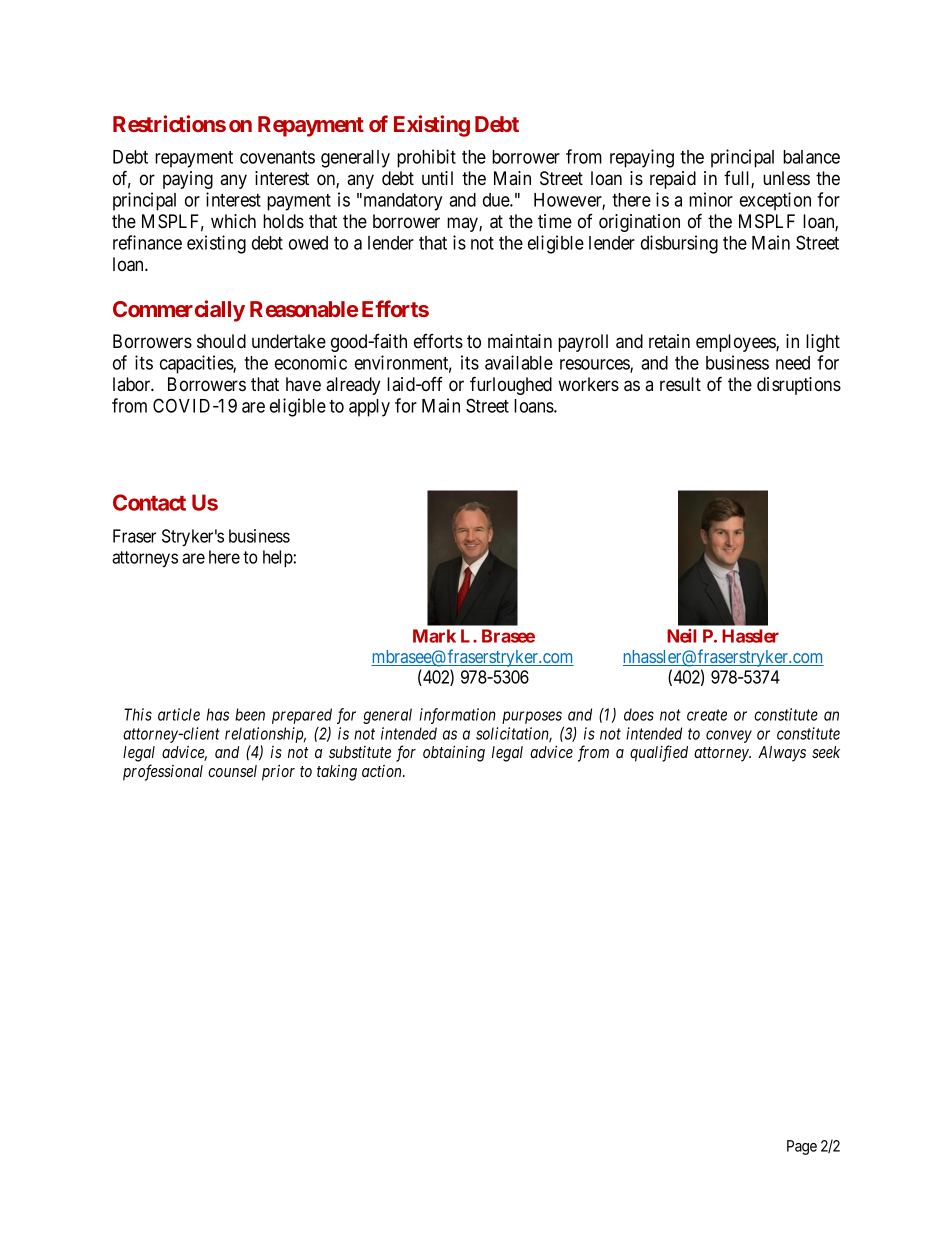  Describe the element at coordinates (782, 754) in the image. I see `Always` at that location.
